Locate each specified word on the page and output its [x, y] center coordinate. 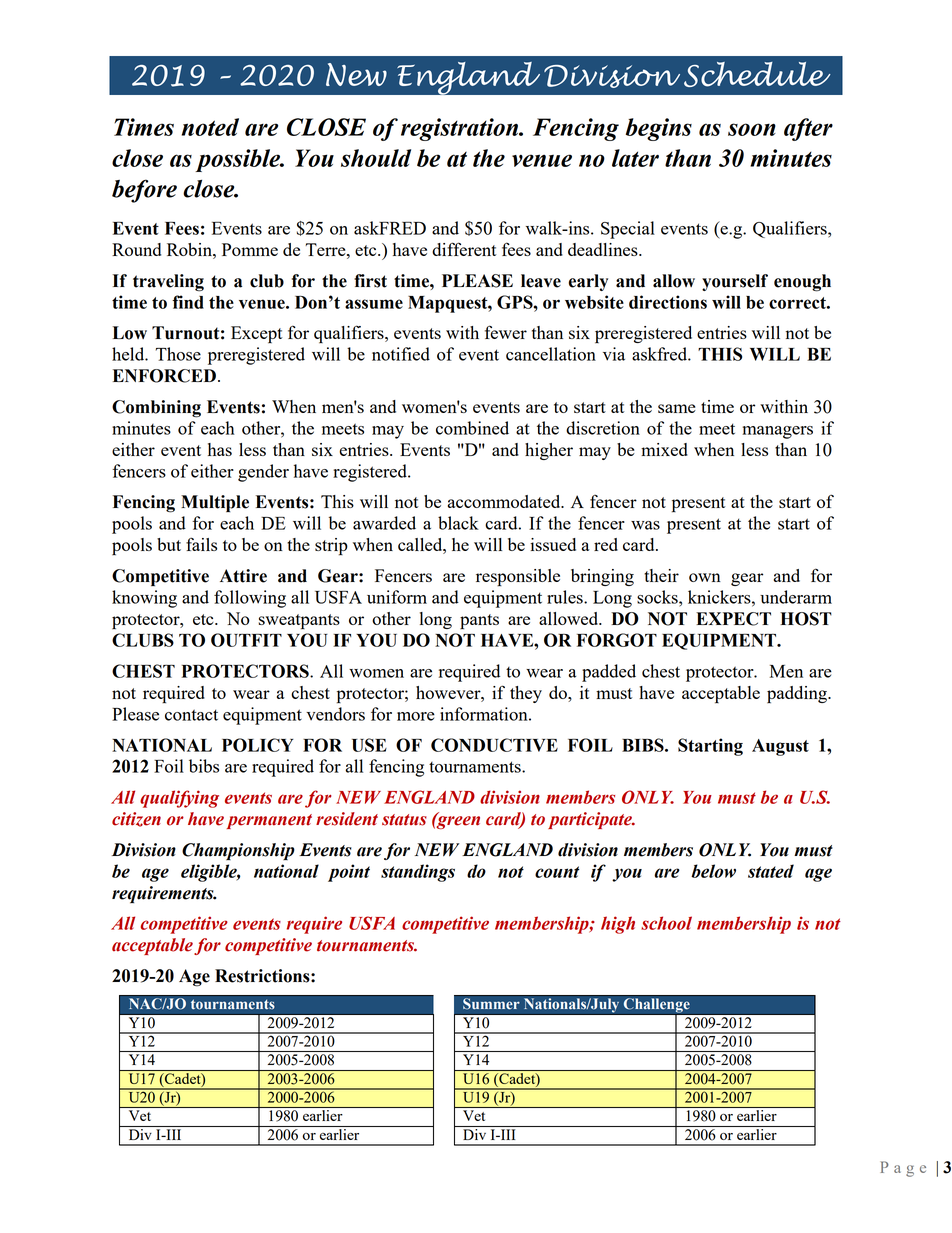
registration [461, 129]
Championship [238, 851]
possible [239, 160]
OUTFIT [246, 640]
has [220, 449]
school [666, 923]
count [557, 872]
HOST [806, 619]
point [349, 873]
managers [777, 432]
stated [771, 871]
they [526, 694]
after [808, 129]
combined [472, 428]
